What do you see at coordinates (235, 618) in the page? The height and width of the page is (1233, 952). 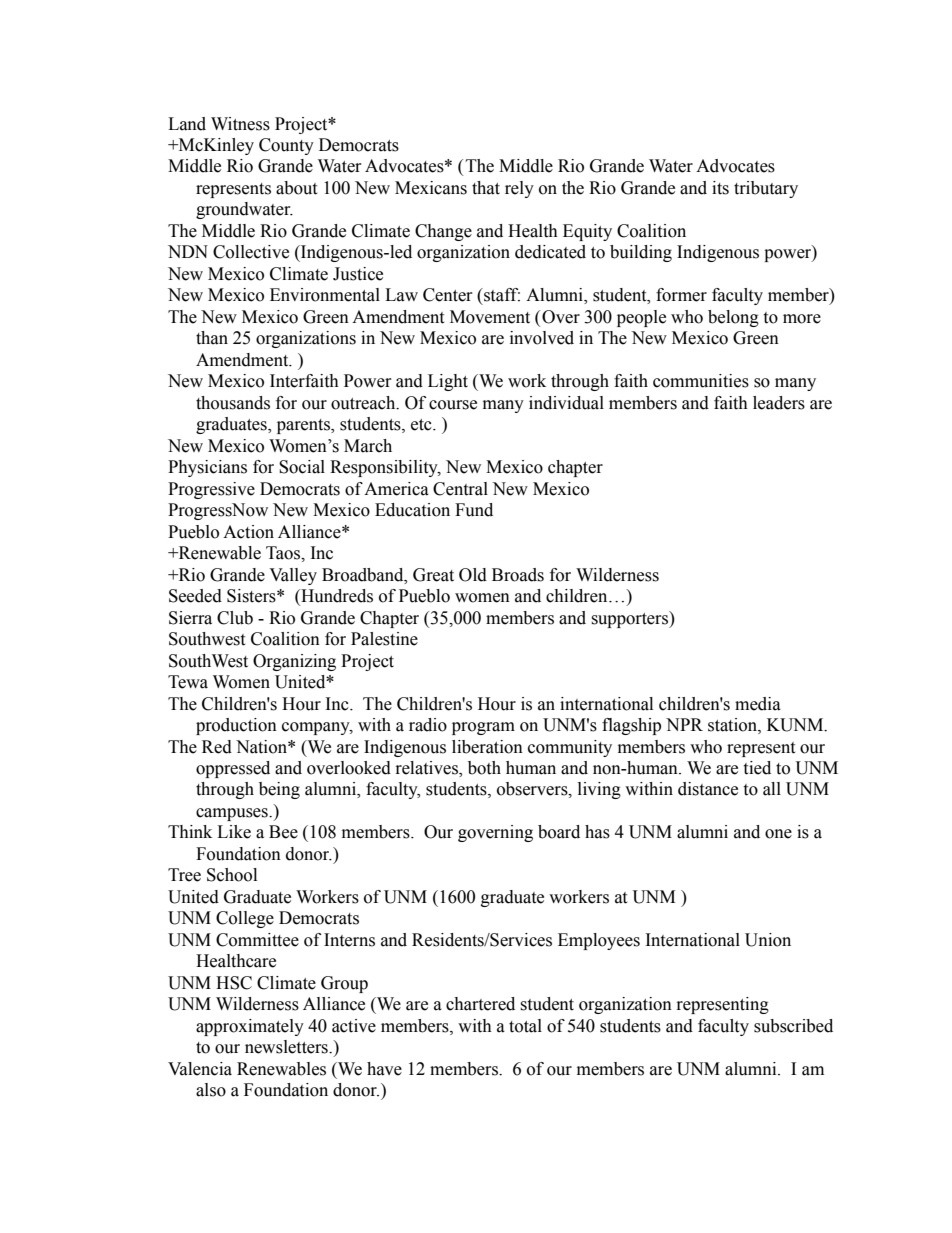 I see `Club` at bounding box center [235, 618].
